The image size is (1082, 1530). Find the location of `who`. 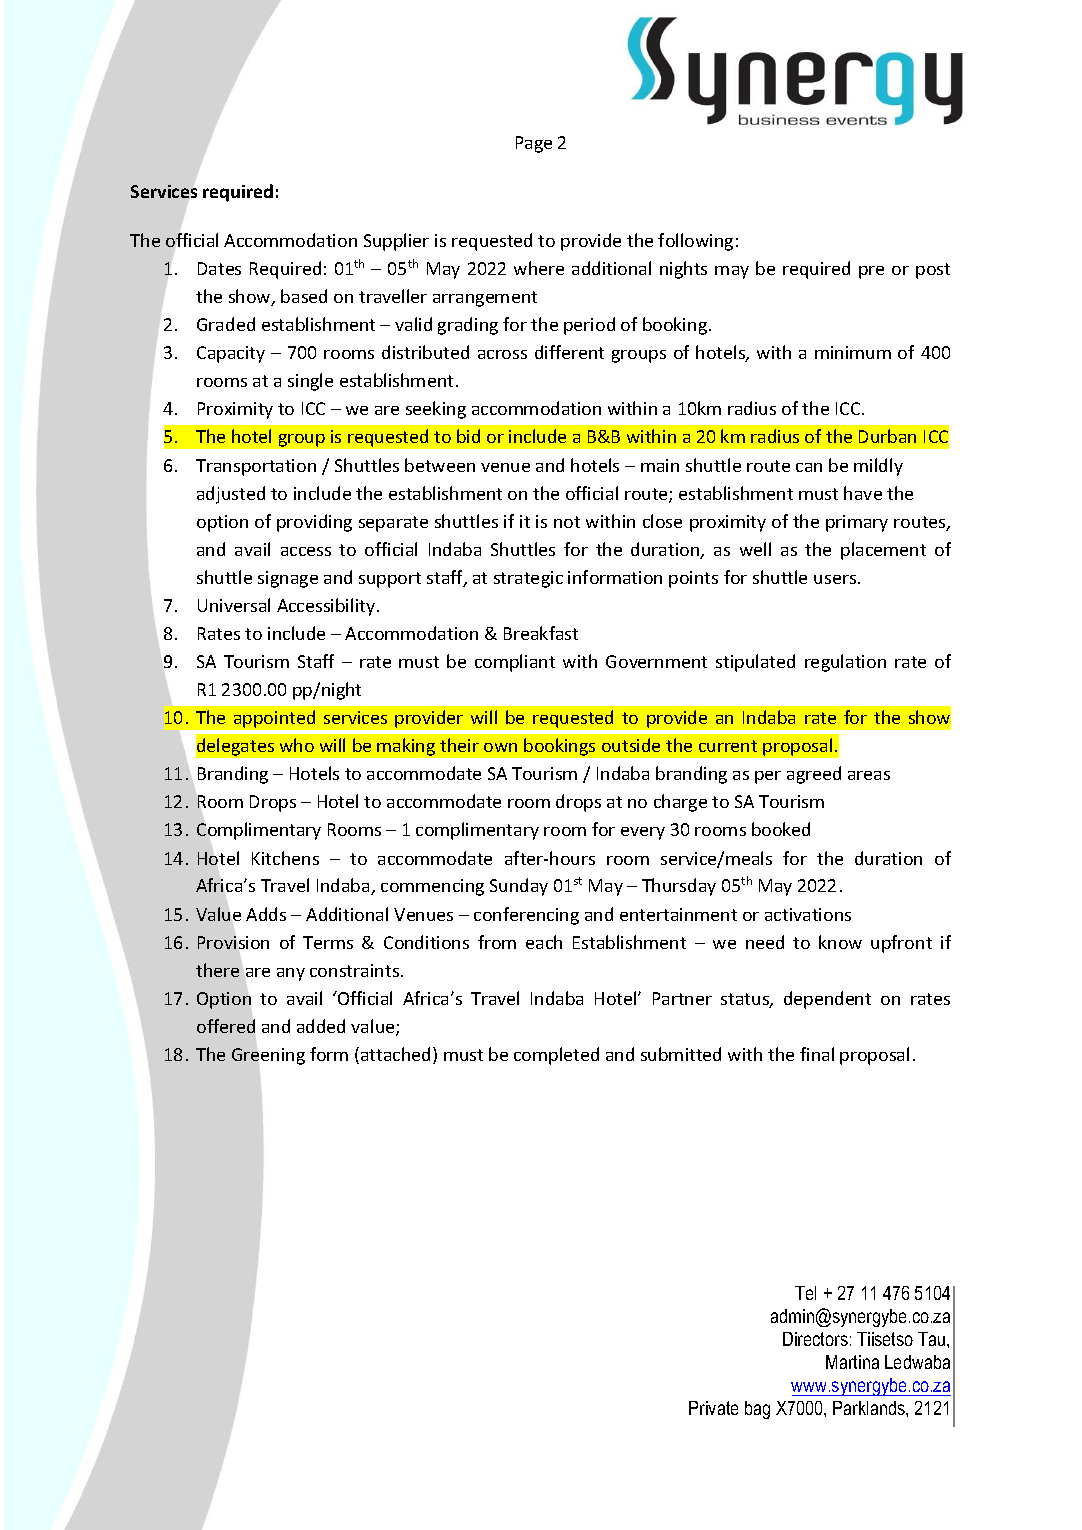

who is located at coordinates (297, 745).
